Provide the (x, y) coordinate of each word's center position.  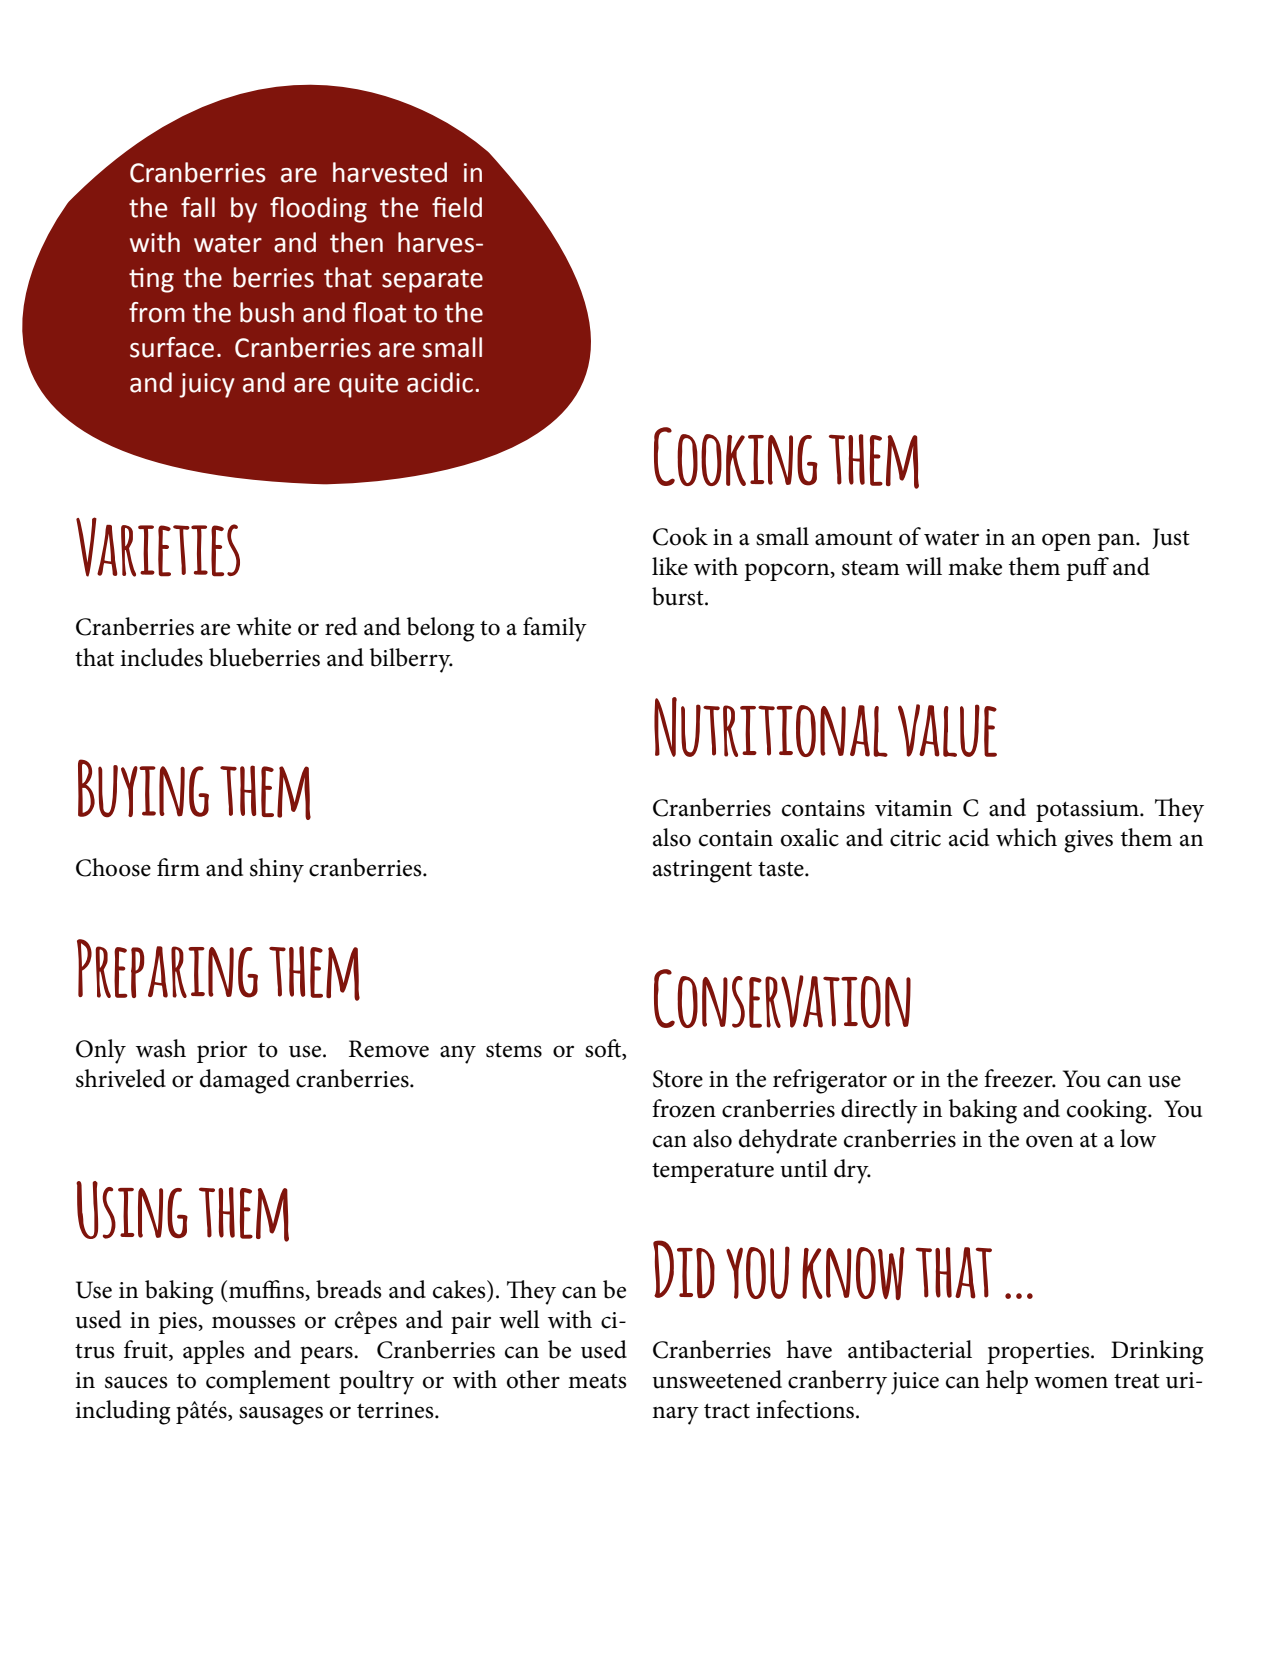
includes (161, 657)
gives (1088, 841)
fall (198, 207)
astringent (702, 871)
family (555, 629)
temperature (713, 1173)
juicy (207, 385)
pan (1117, 542)
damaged (245, 1081)
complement (268, 1382)
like (670, 566)
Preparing (167, 968)
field (457, 207)
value (947, 730)
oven (1049, 1141)
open (1066, 542)
